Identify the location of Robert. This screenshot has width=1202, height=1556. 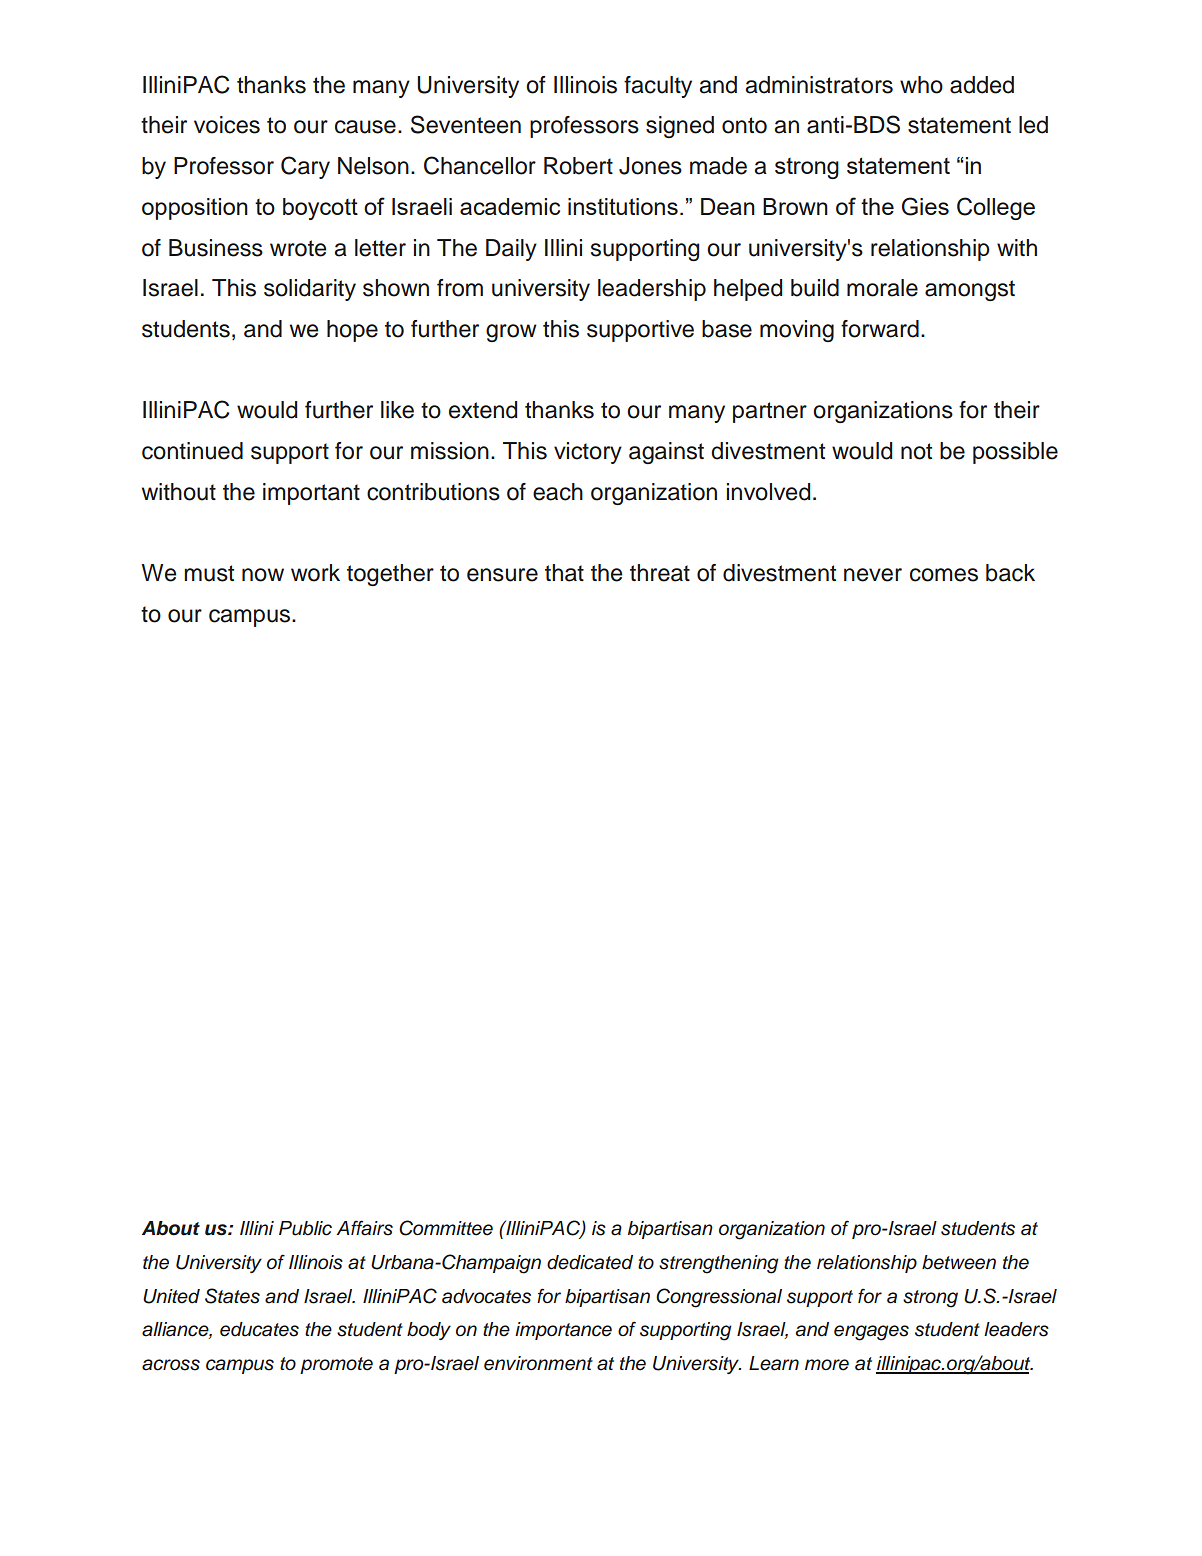
(578, 166).
